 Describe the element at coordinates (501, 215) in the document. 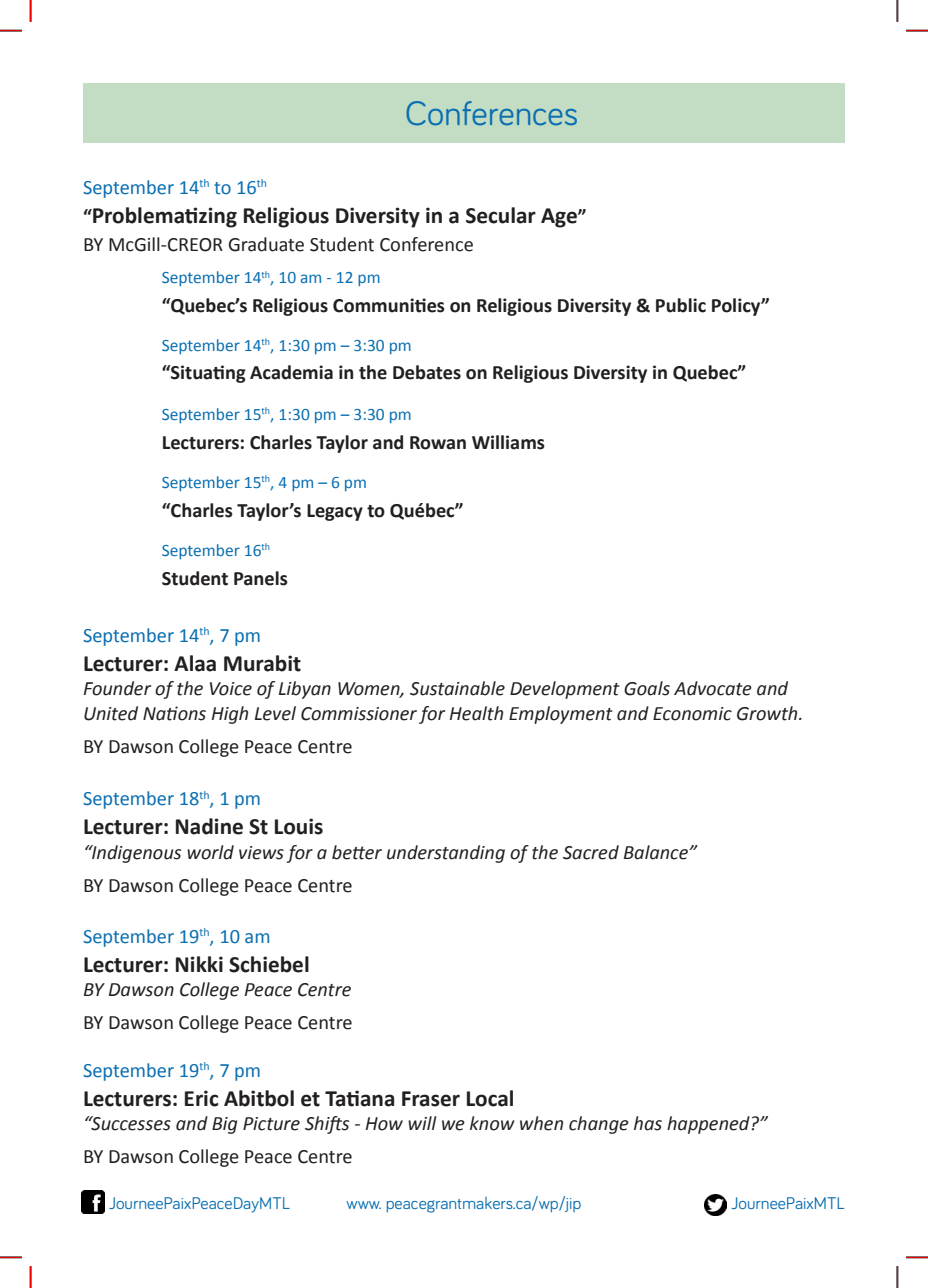

I see `Secular` at that location.
